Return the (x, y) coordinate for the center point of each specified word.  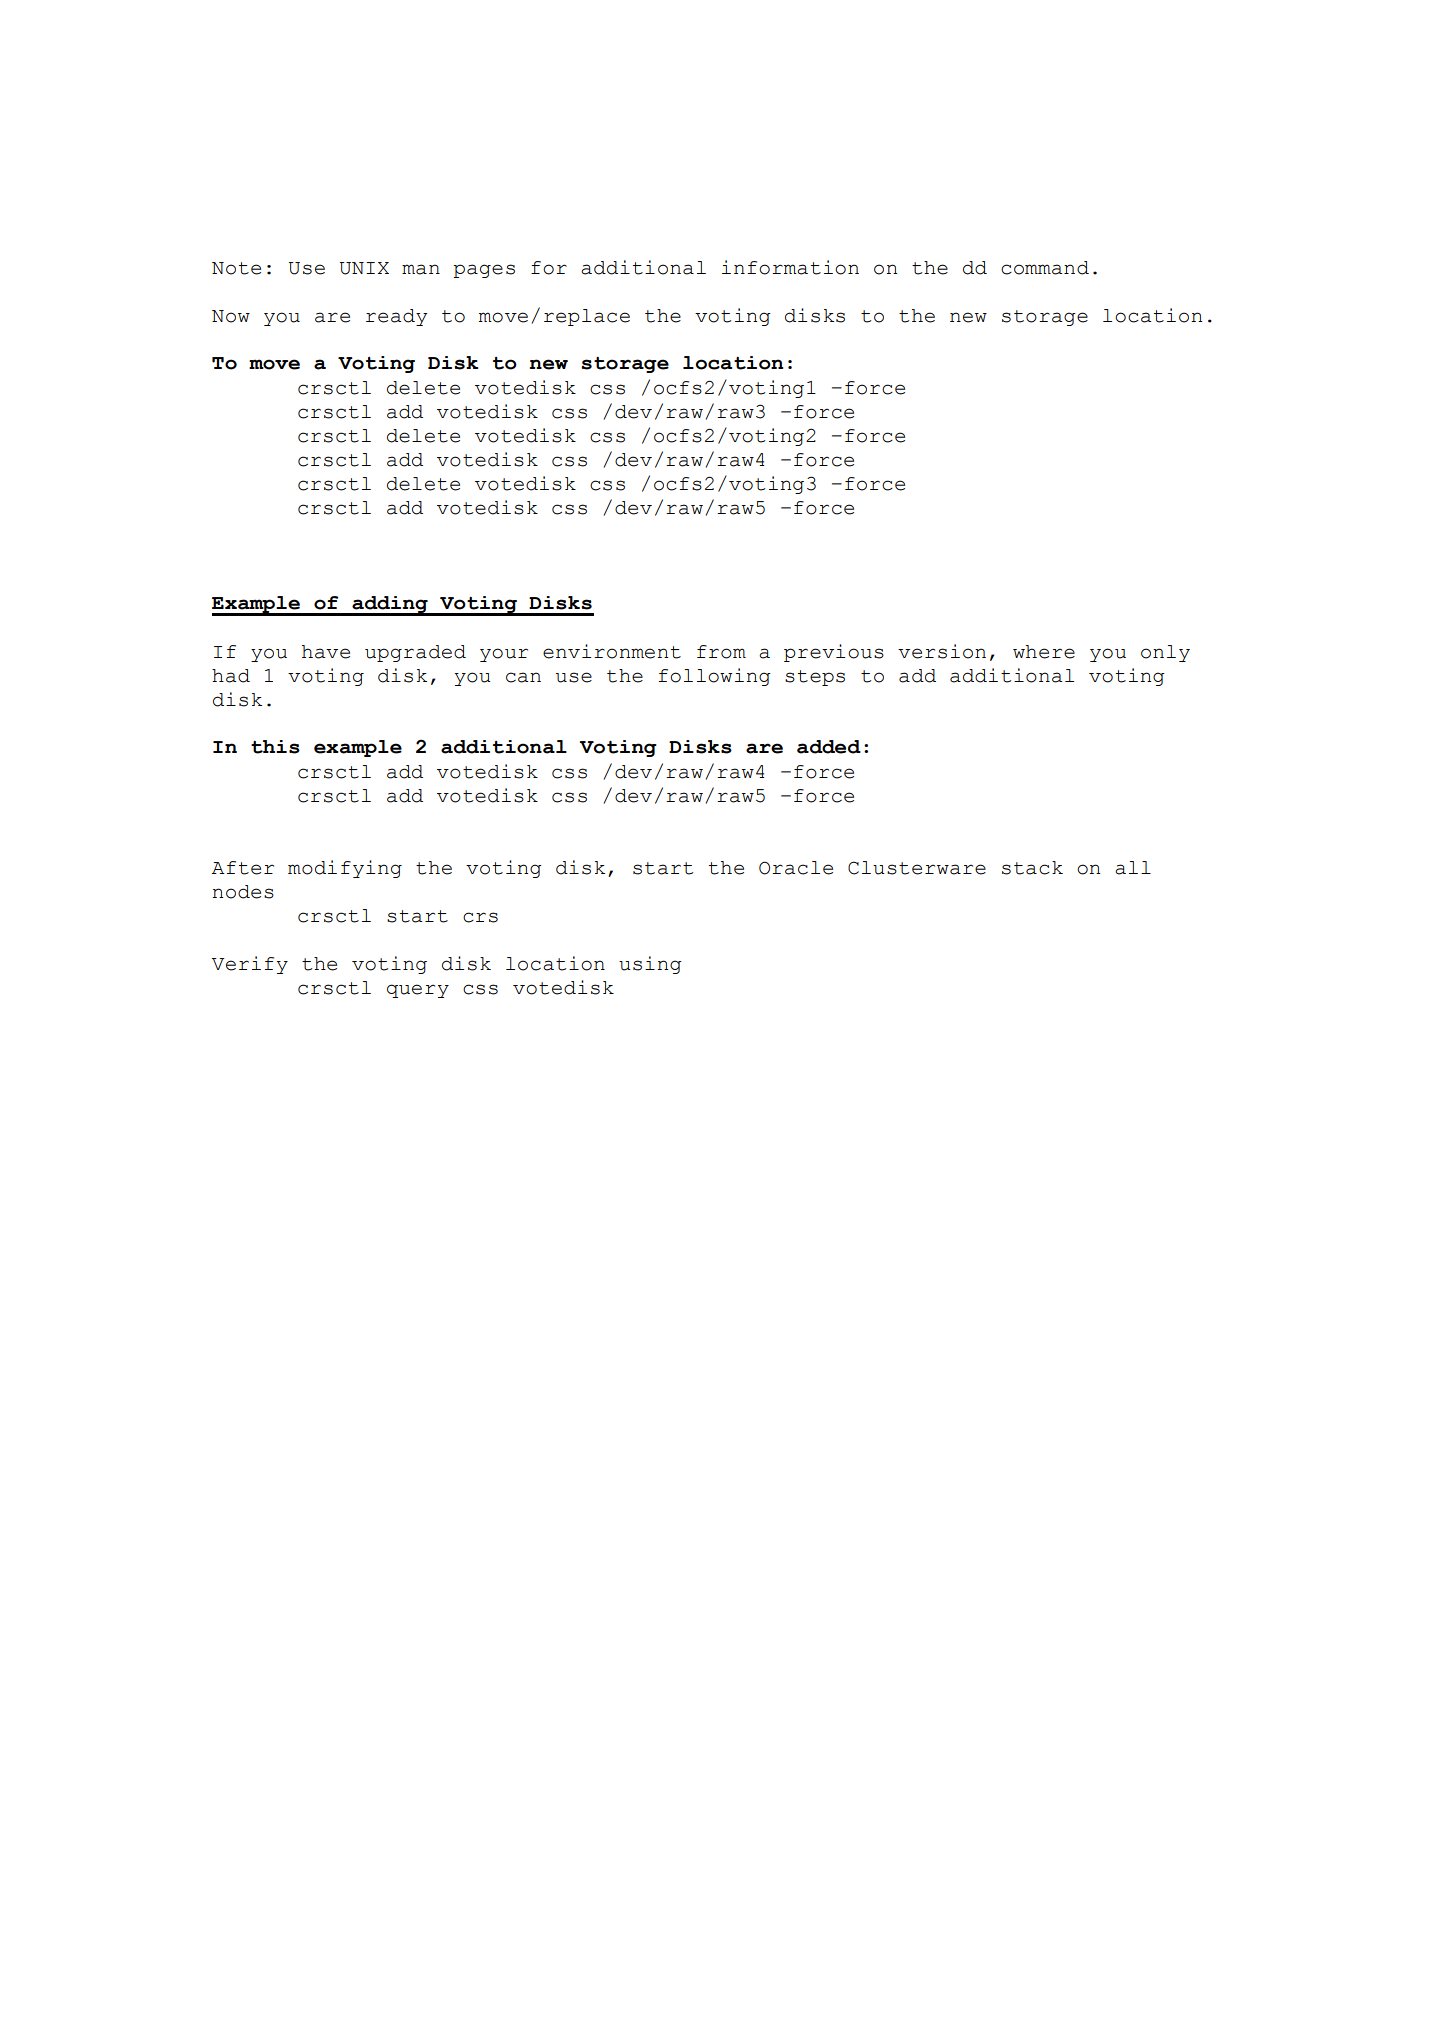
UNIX (364, 268)
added (829, 747)
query (418, 991)
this (275, 747)
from (721, 652)
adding (390, 606)
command (1045, 268)
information (790, 267)
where (1044, 652)
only (1165, 653)
